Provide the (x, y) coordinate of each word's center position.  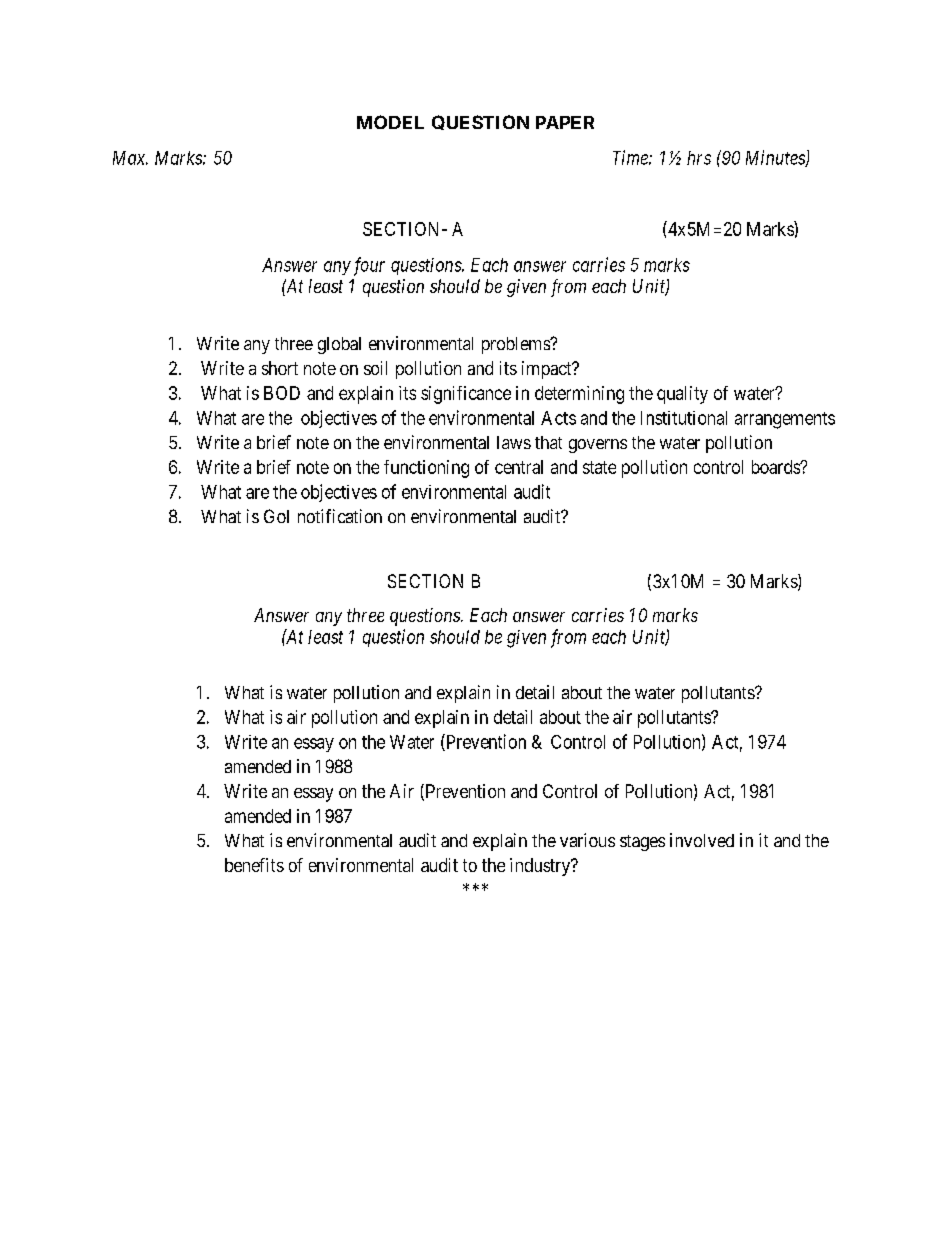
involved (702, 840)
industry (541, 867)
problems (517, 345)
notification (340, 516)
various (587, 840)
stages (642, 843)
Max (130, 158)
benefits (254, 865)
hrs (699, 158)
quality (682, 395)
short (280, 368)
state (599, 467)
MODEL (390, 122)
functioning (426, 469)
